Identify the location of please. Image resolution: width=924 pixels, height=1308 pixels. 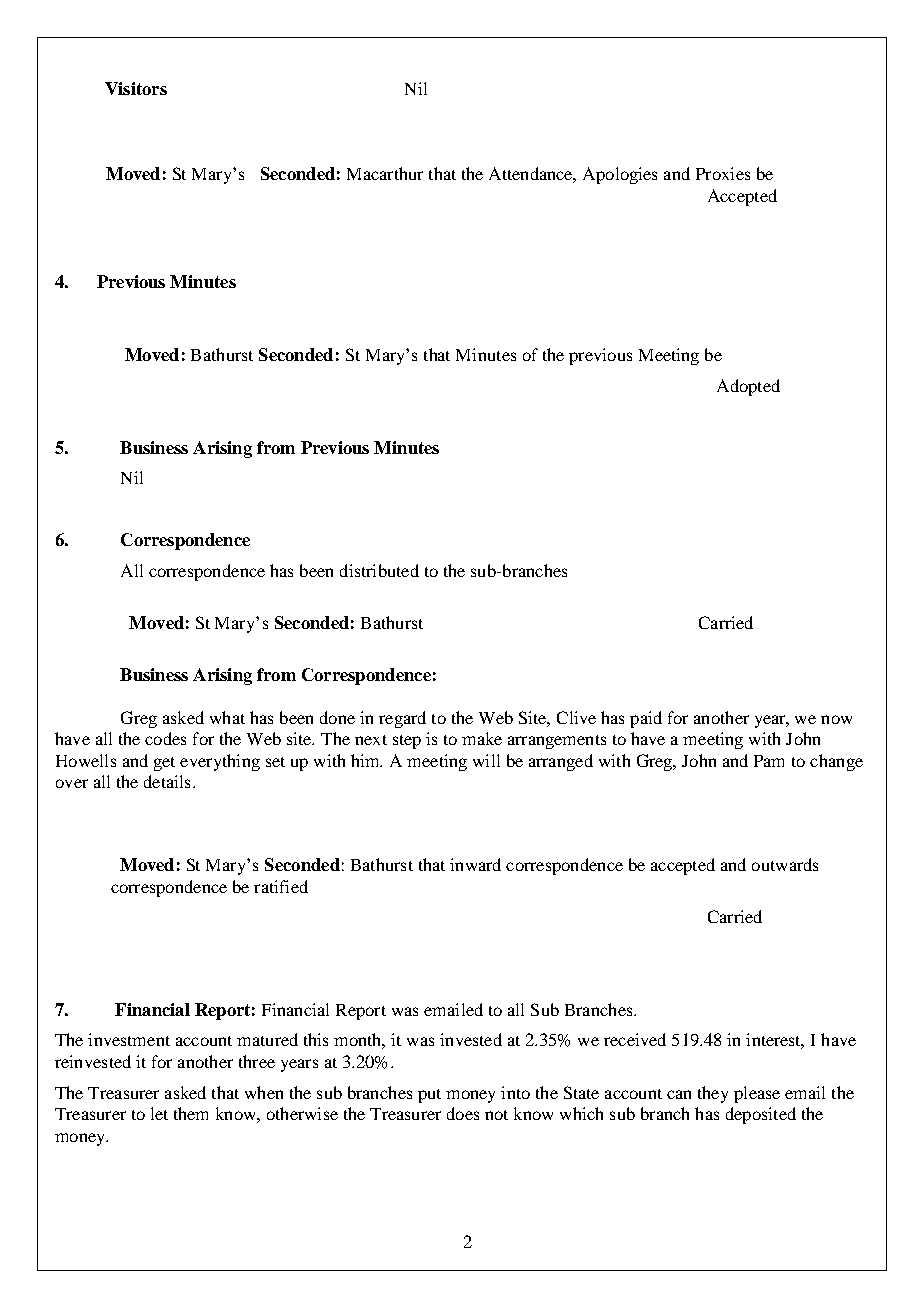
(757, 1094).
